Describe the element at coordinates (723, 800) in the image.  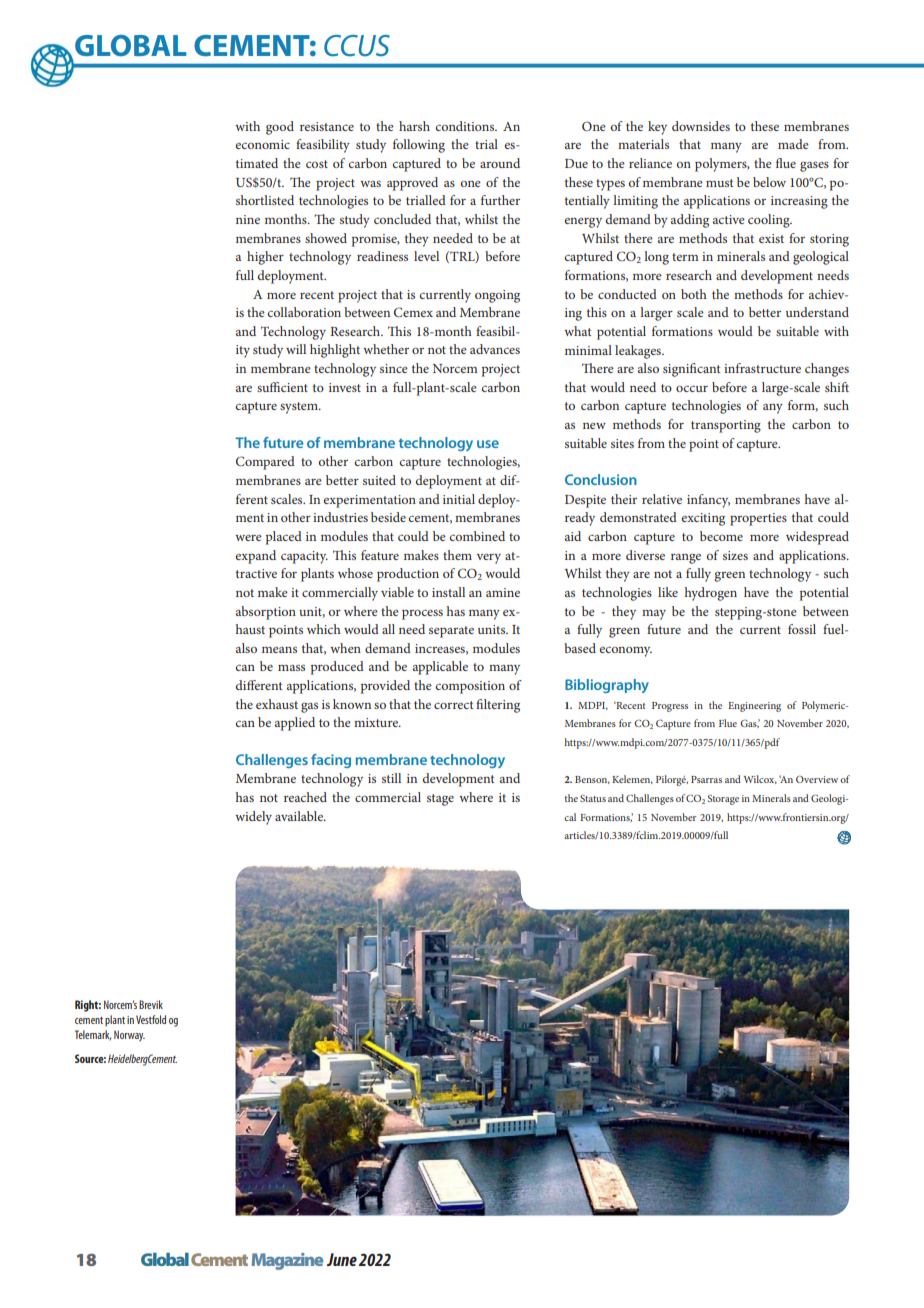
I see `Storage` at that location.
